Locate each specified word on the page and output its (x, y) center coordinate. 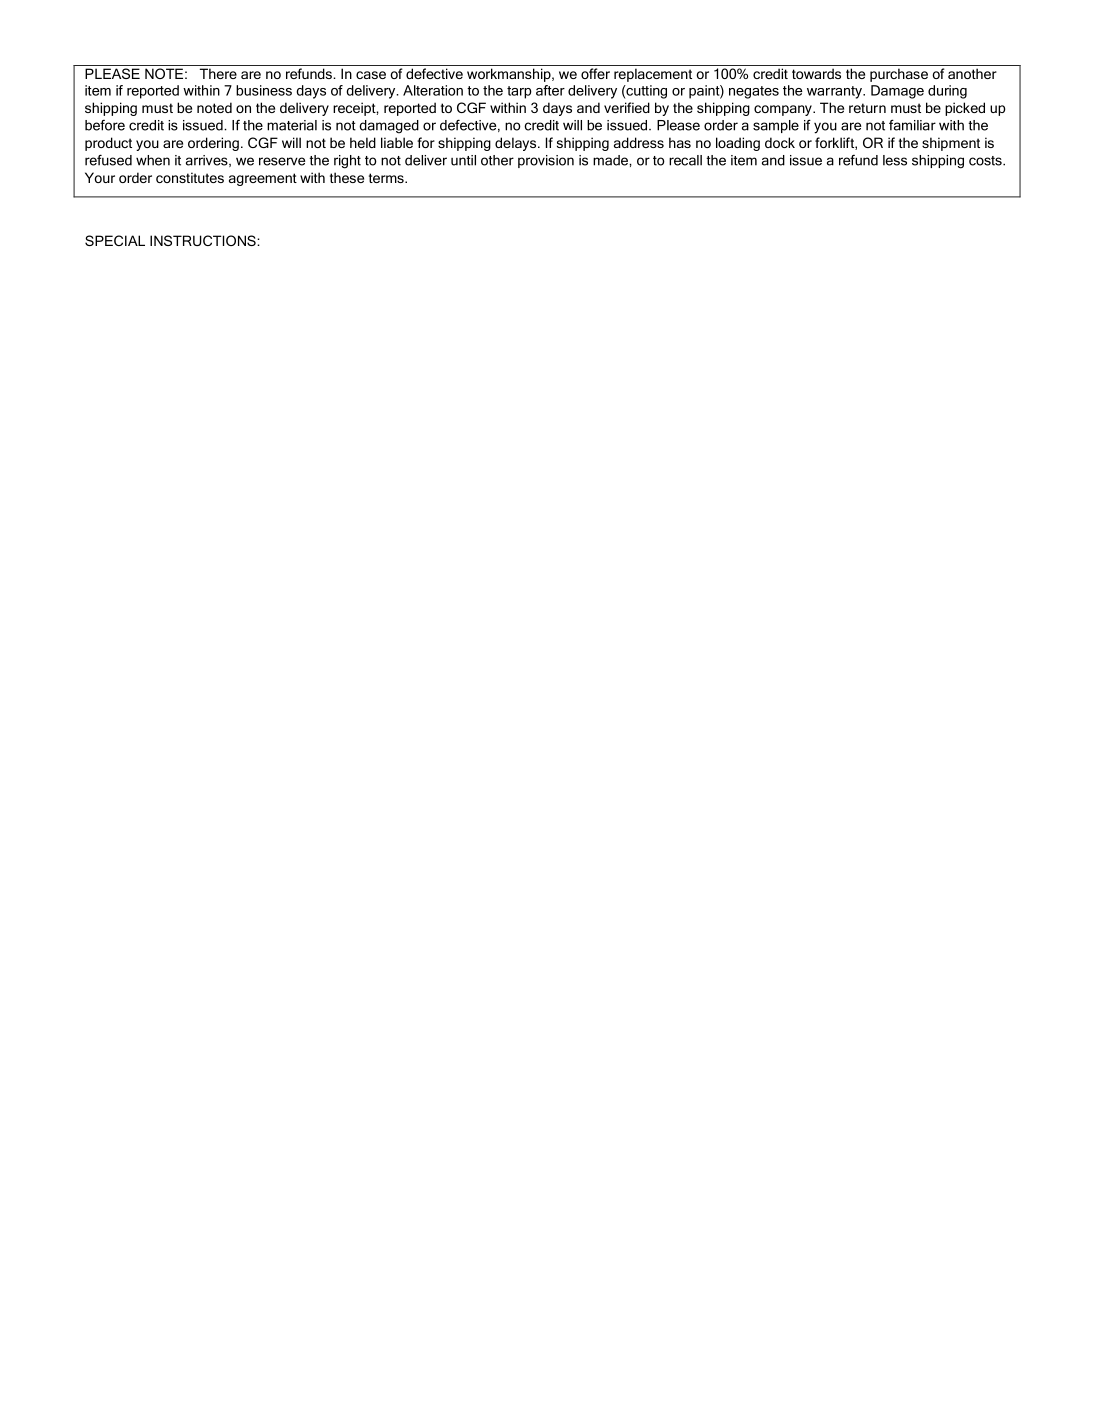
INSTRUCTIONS (204, 240)
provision (546, 161)
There (218, 73)
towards (816, 73)
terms (387, 178)
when (153, 160)
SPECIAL (115, 240)
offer (595, 73)
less (895, 160)
